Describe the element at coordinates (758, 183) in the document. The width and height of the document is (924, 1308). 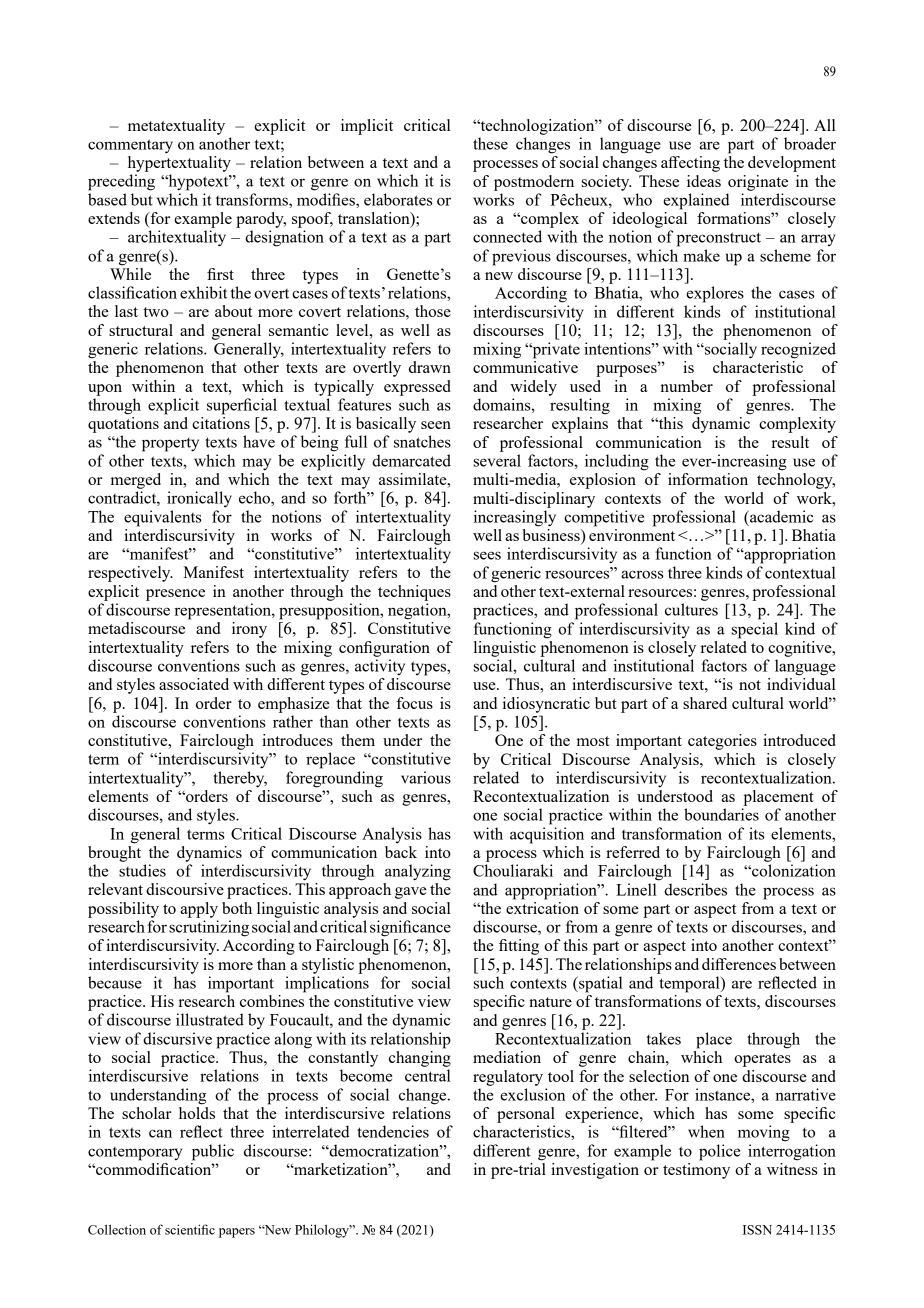
I see `originate` at that location.
